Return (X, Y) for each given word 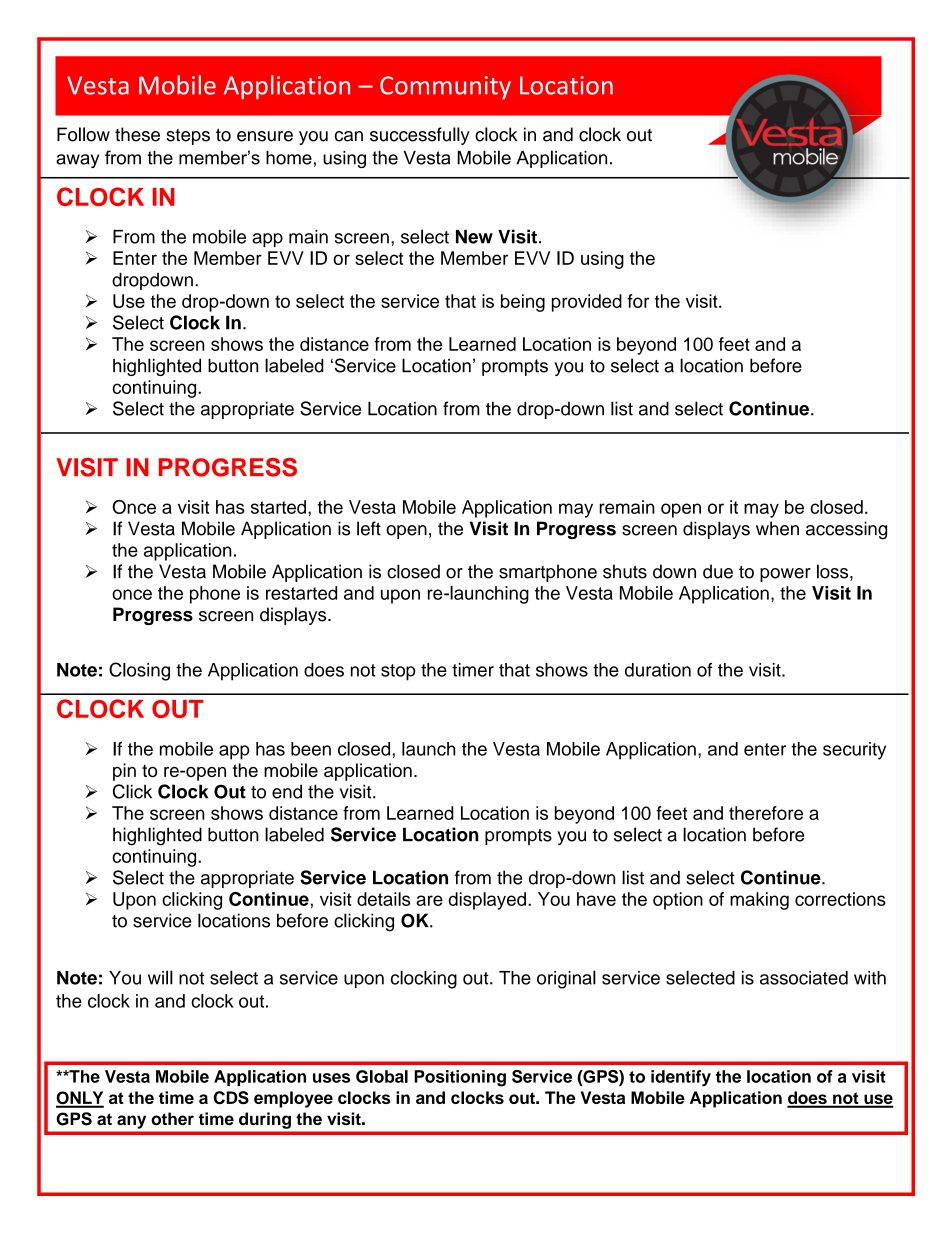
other (172, 1119)
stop (398, 672)
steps (188, 137)
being (523, 303)
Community (445, 88)
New (474, 237)
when (777, 528)
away (77, 161)
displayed (487, 901)
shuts (625, 571)
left (369, 528)
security (854, 751)
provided (587, 303)
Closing (139, 671)
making (759, 901)
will (160, 977)
